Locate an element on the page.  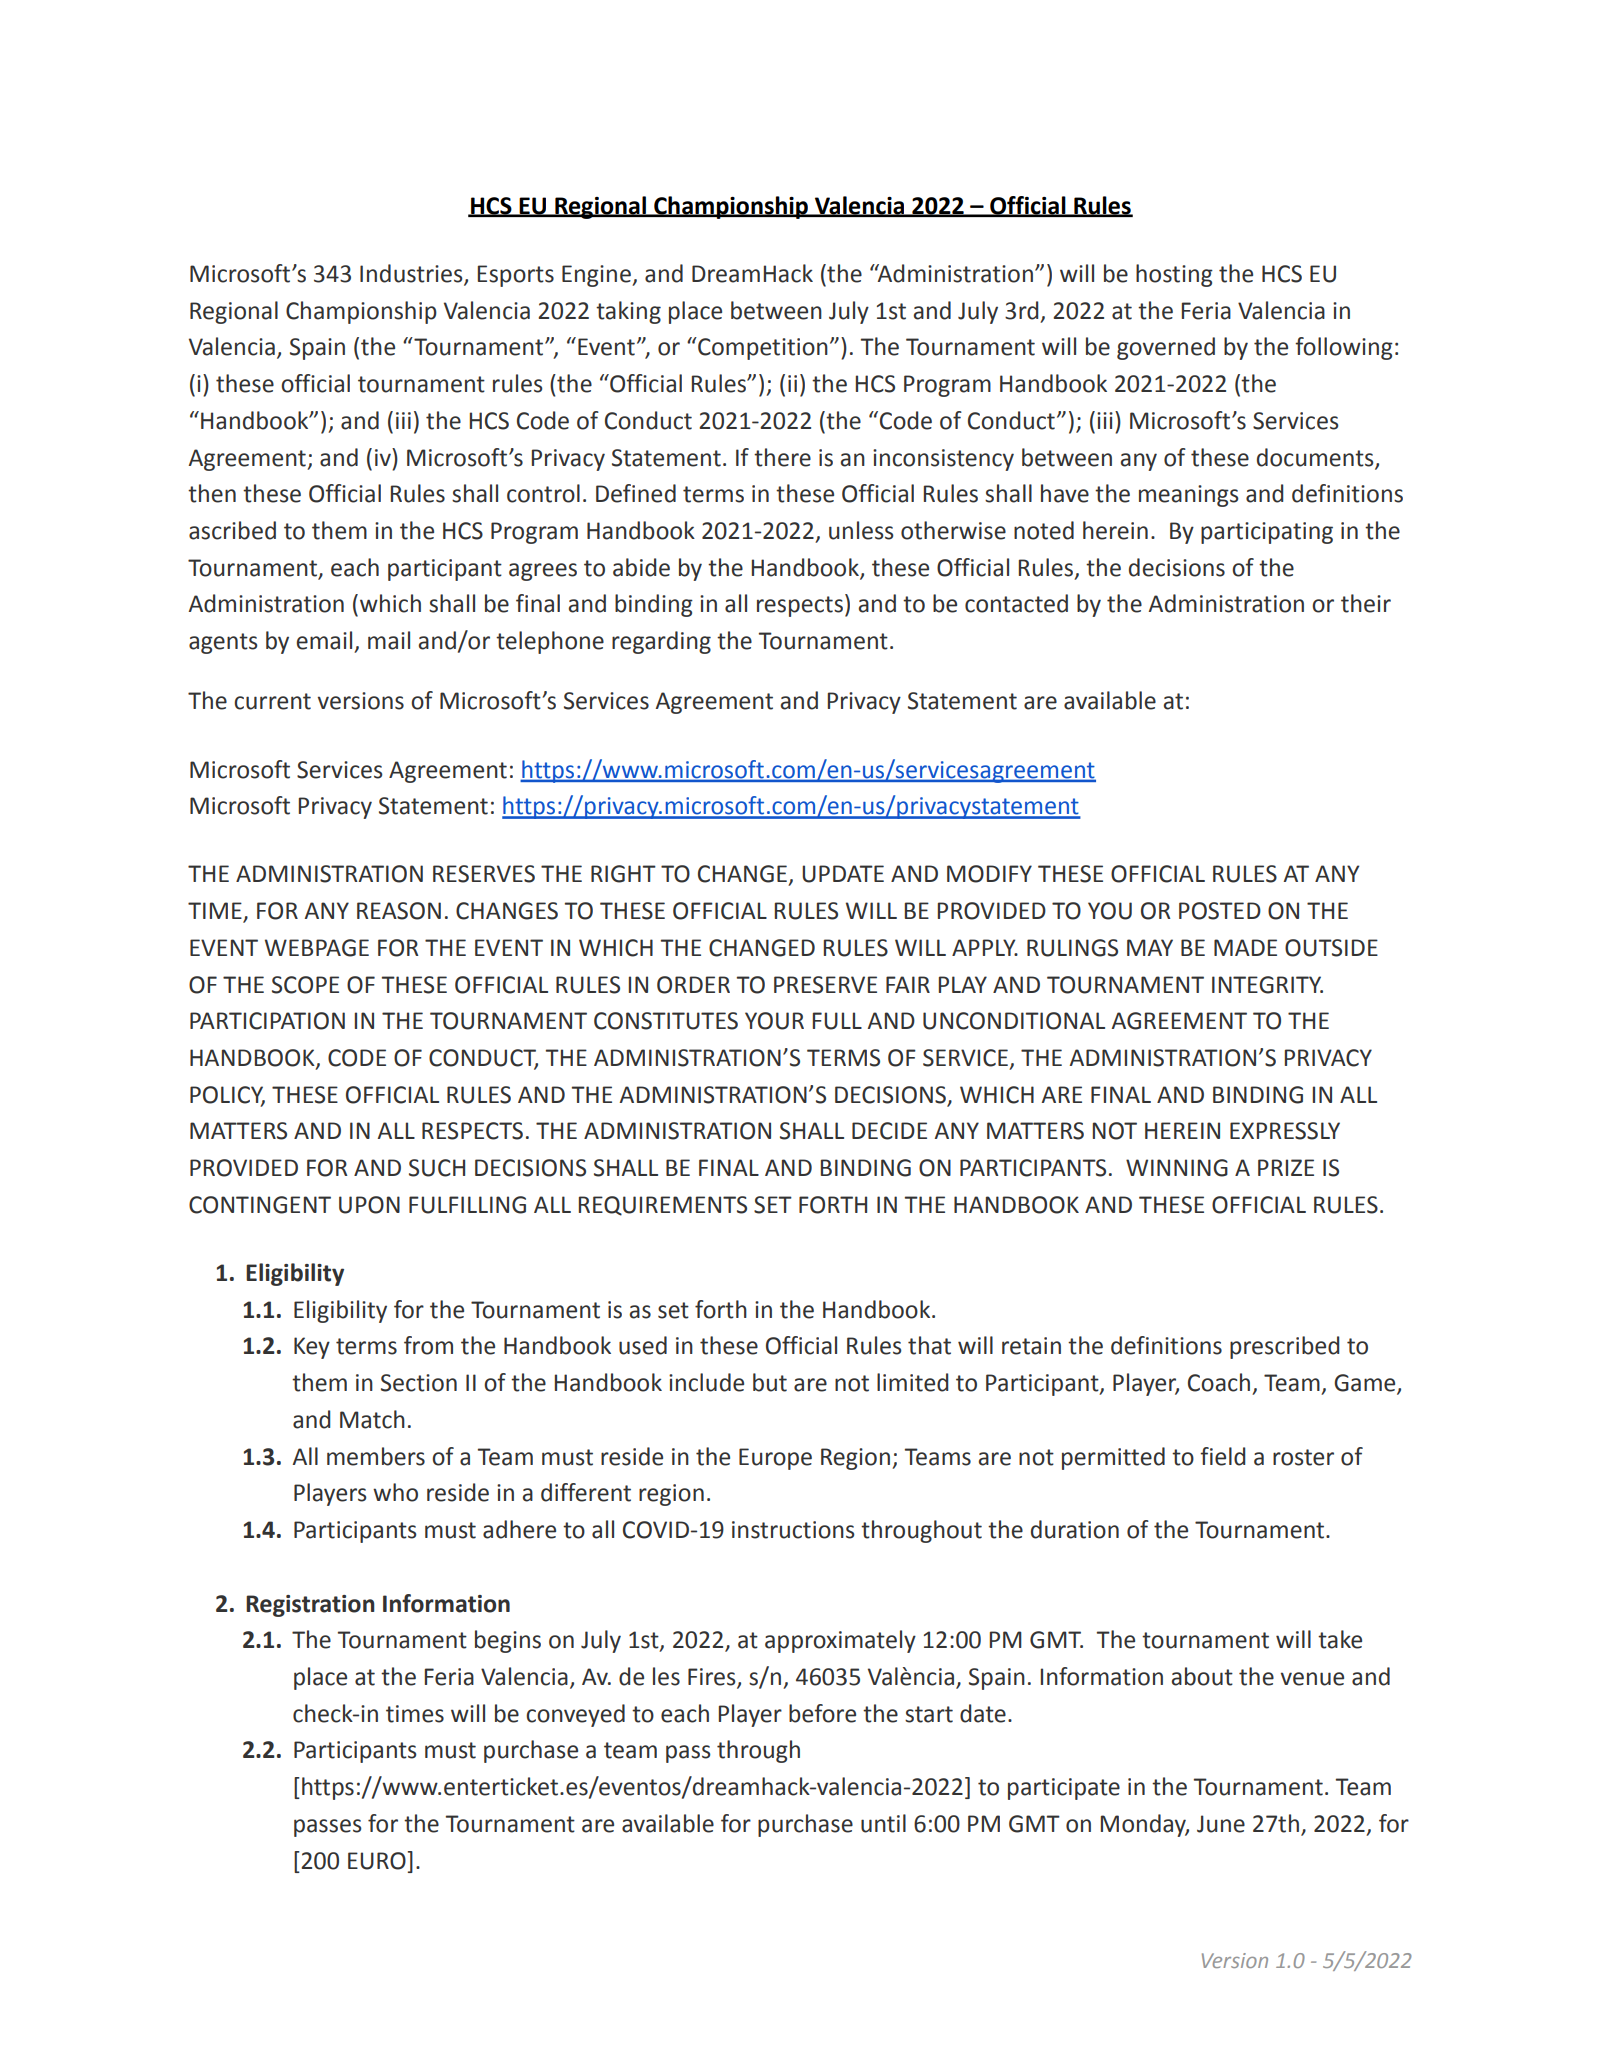
YOUR is located at coordinates (774, 1021).
